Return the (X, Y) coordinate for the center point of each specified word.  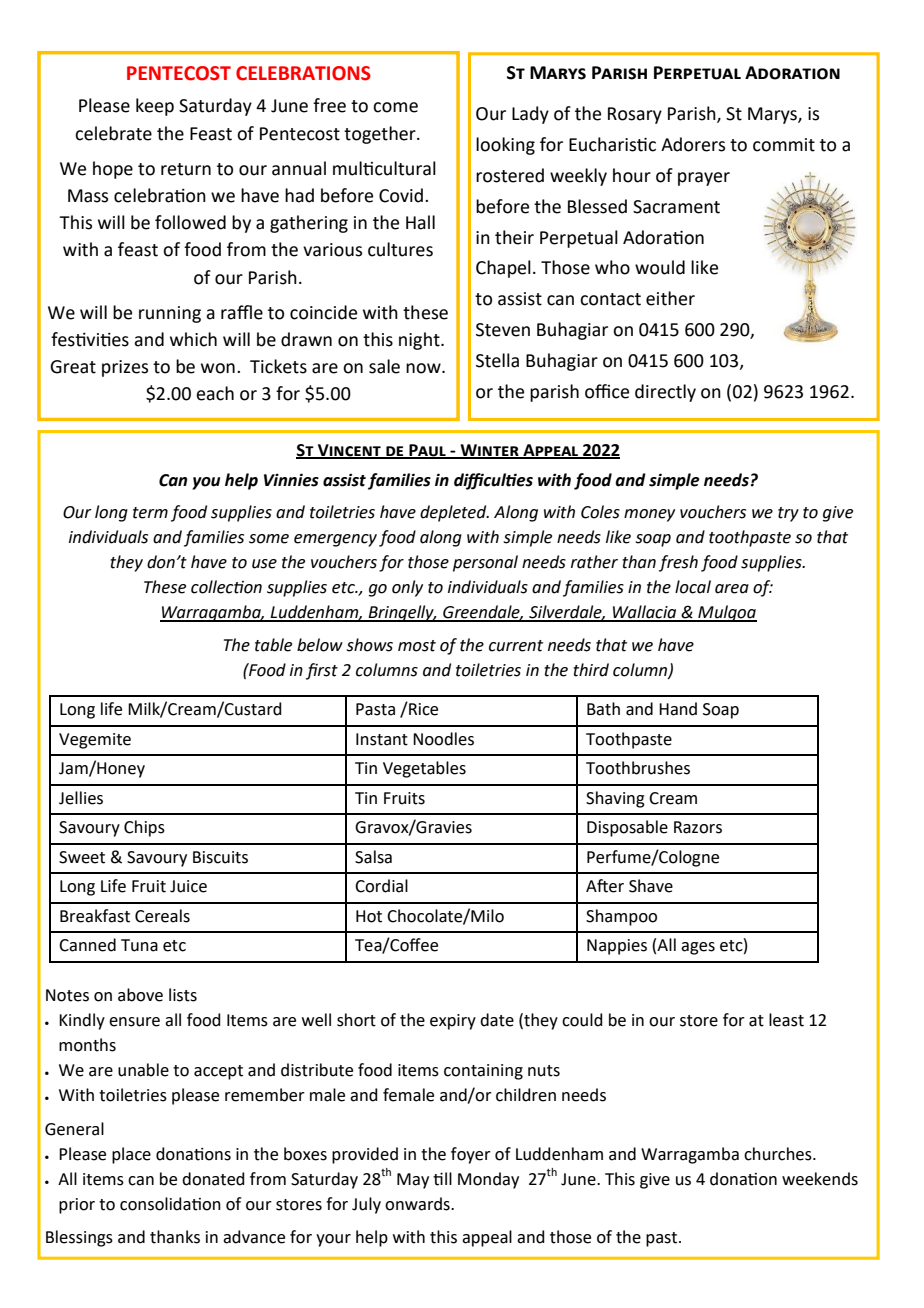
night (420, 341)
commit (784, 145)
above (140, 995)
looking (505, 146)
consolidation (170, 1204)
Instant (382, 739)
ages (698, 948)
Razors (698, 827)
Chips (144, 828)
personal (485, 563)
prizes (125, 368)
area (732, 589)
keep (155, 107)
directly (665, 393)
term (150, 513)
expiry (453, 1022)
